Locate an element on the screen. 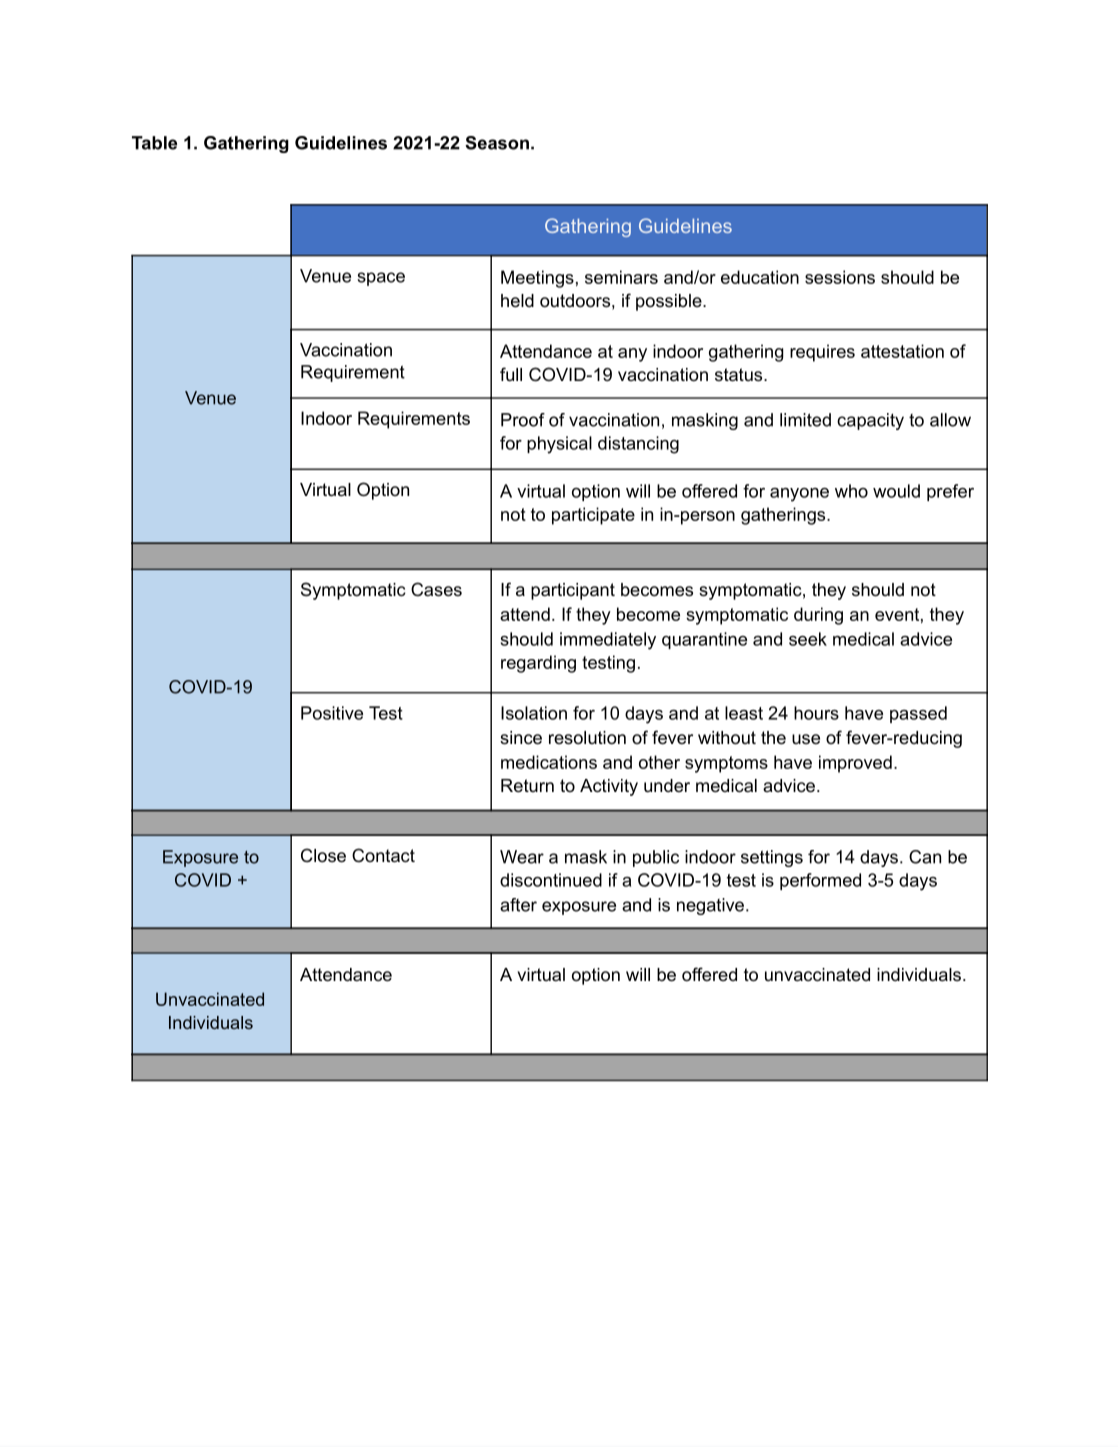 The image size is (1118, 1447). Positive is located at coordinates (332, 713).
